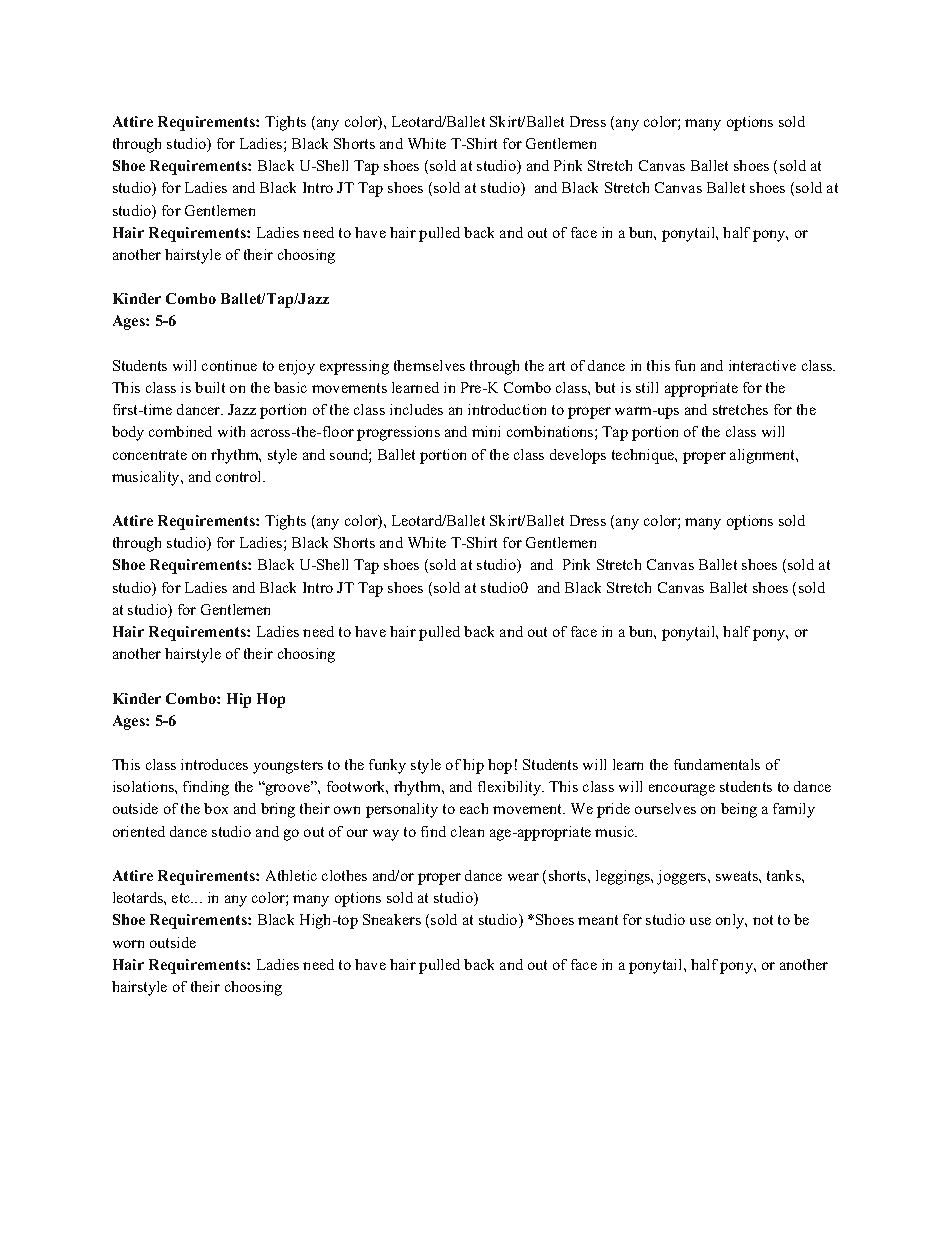 The image size is (952, 1233). Describe the element at coordinates (762, 365) in the screenshot. I see `interactive` at that location.
